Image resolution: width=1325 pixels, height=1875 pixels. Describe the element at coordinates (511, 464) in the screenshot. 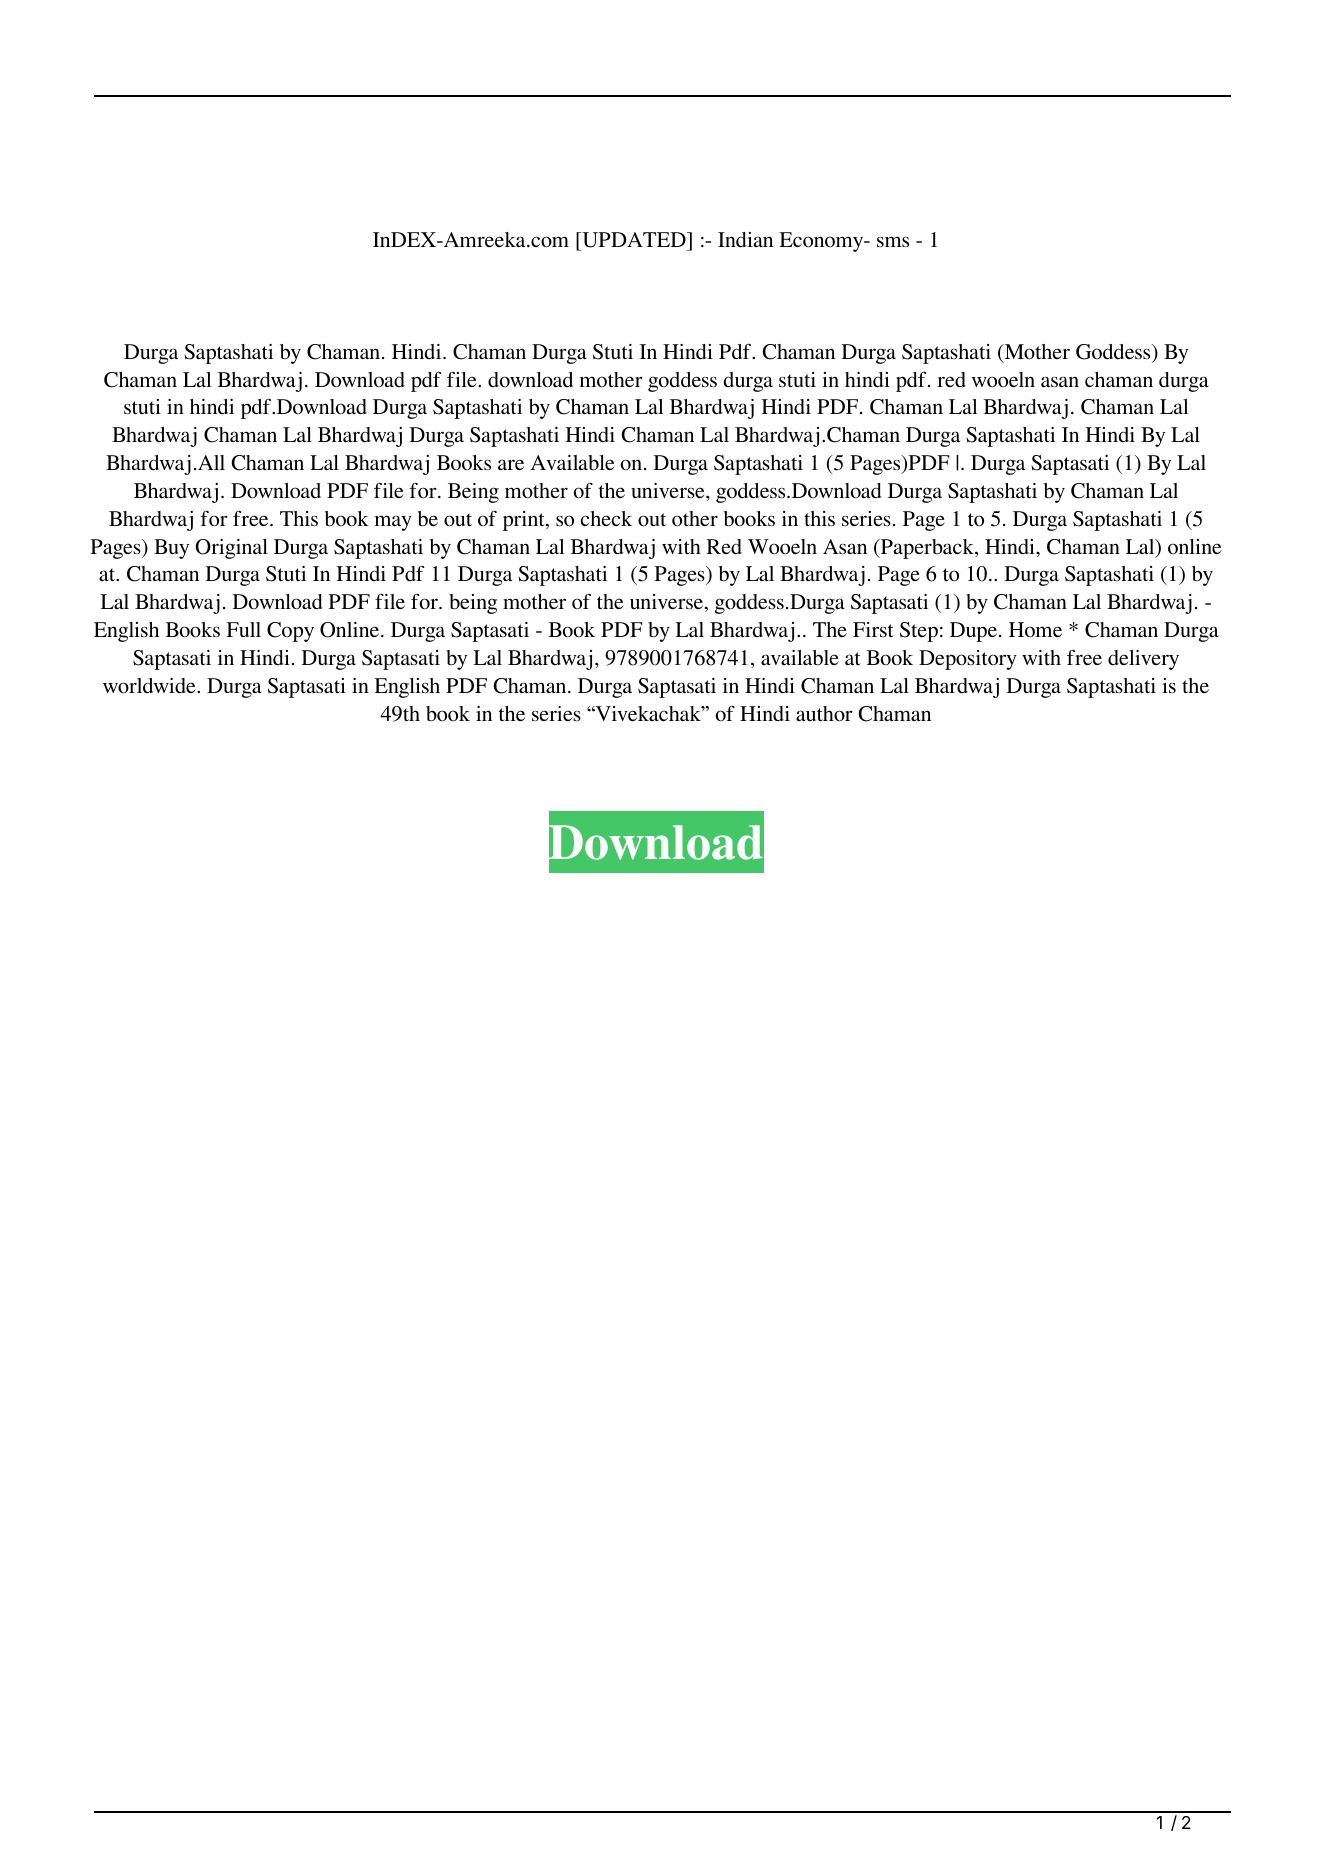

I see `are` at that location.
